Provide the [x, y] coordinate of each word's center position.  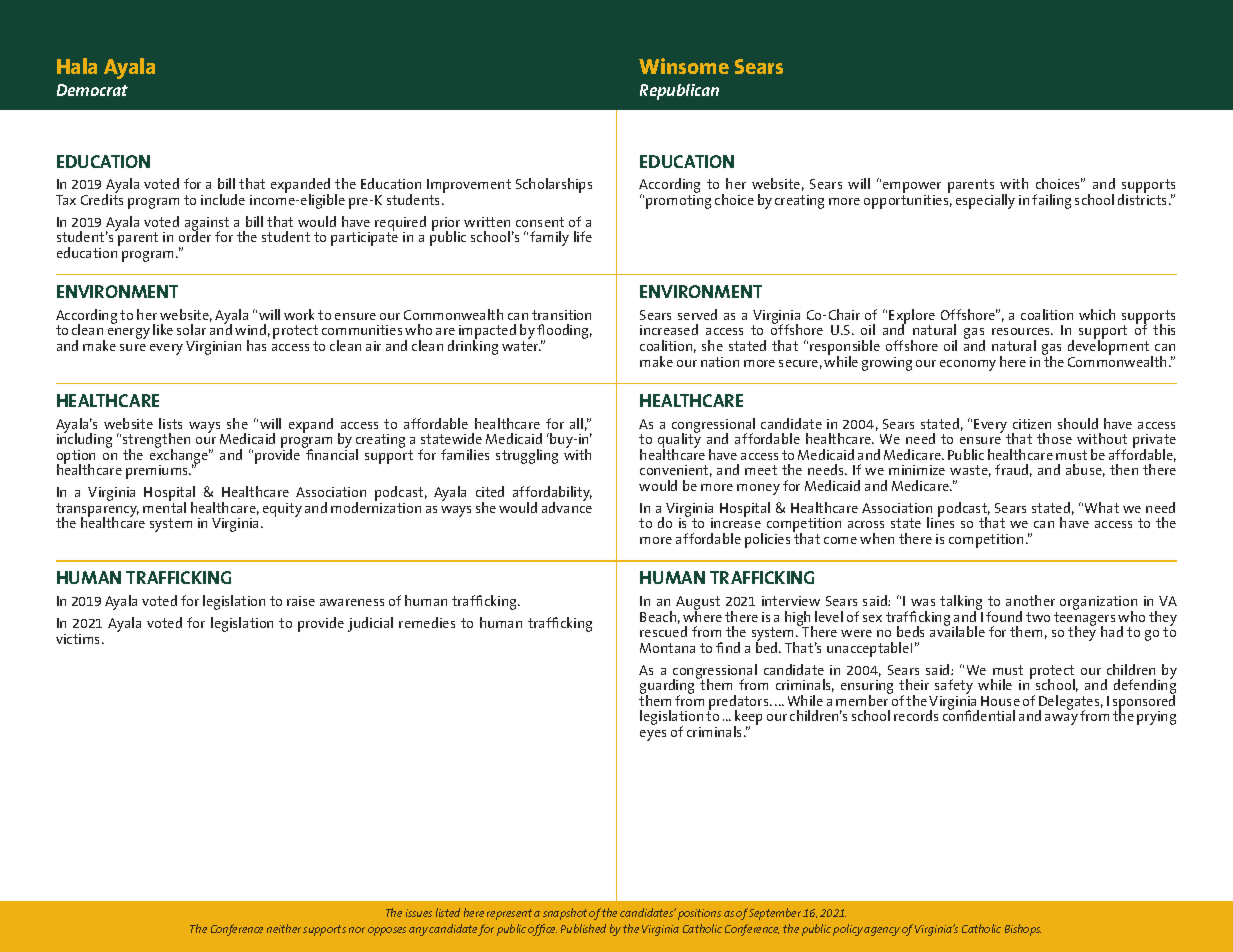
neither [285, 928]
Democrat [92, 90]
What [1102, 507]
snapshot [565, 914]
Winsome [684, 66]
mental [164, 506]
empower [912, 189]
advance [567, 506]
